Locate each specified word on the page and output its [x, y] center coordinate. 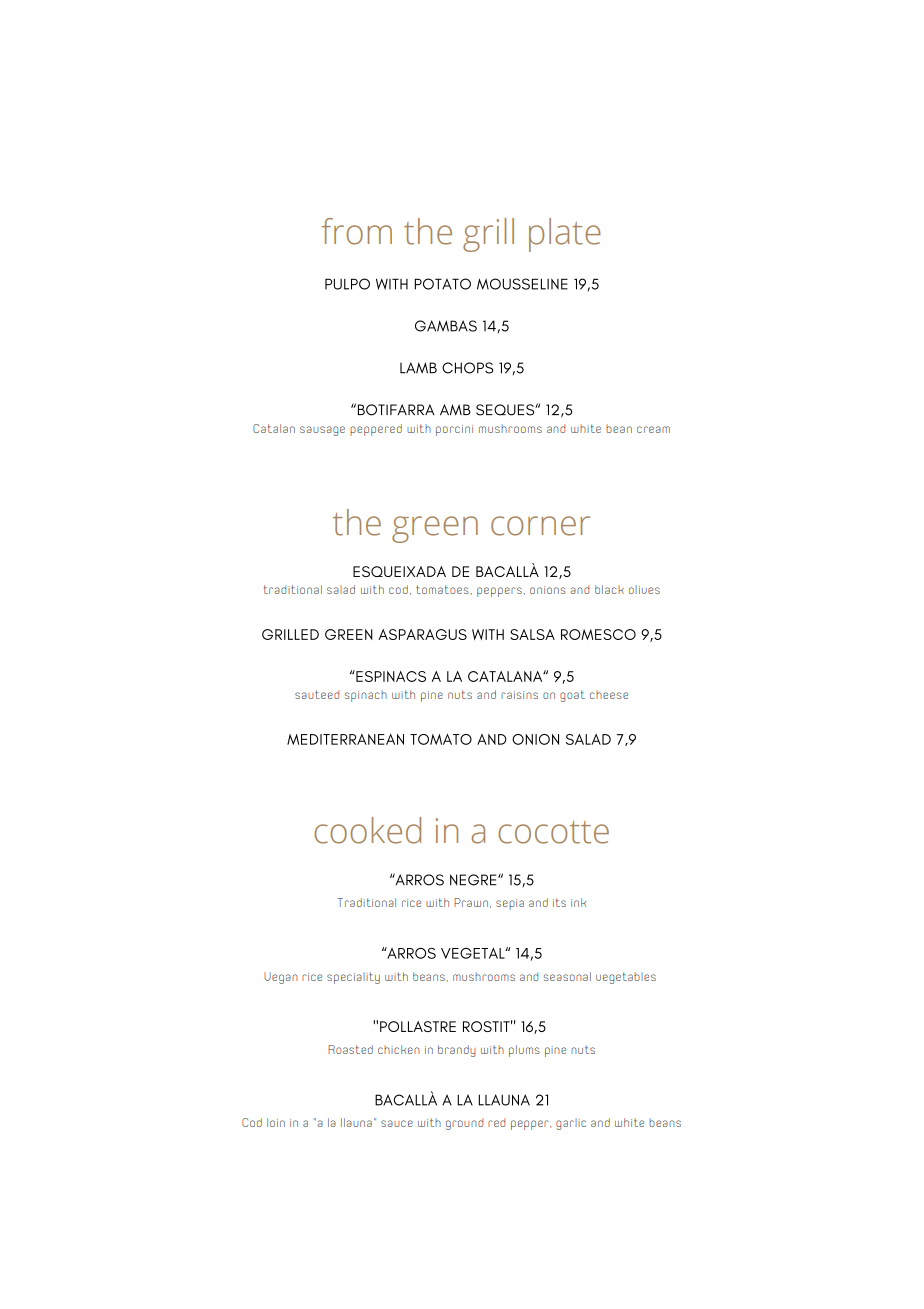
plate [565, 235]
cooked [367, 830]
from [356, 231]
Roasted [350, 1049]
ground [464, 1124]
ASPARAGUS [422, 634]
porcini [454, 430]
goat [572, 696]
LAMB [418, 368]
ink [578, 902]
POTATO [442, 284]
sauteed [317, 694]
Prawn [471, 902]
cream [653, 429]
